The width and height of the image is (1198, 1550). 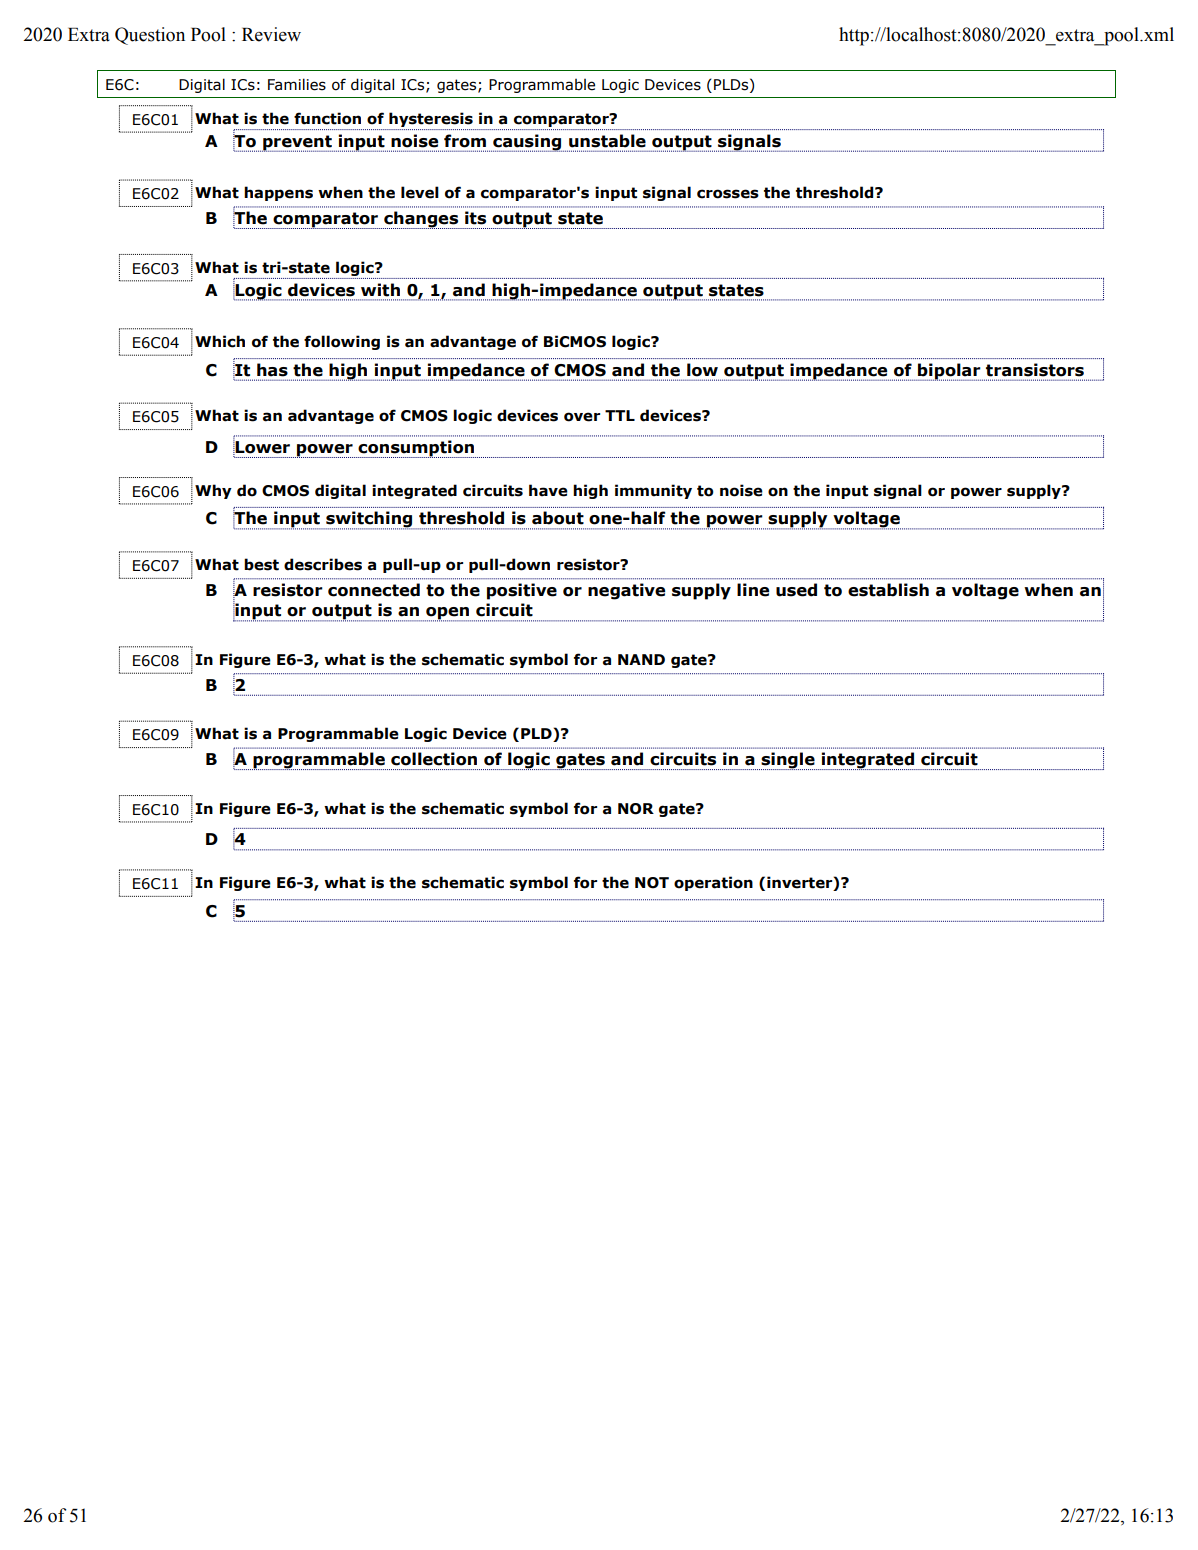 What do you see at coordinates (548, 490) in the image?
I see `have` at bounding box center [548, 490].
